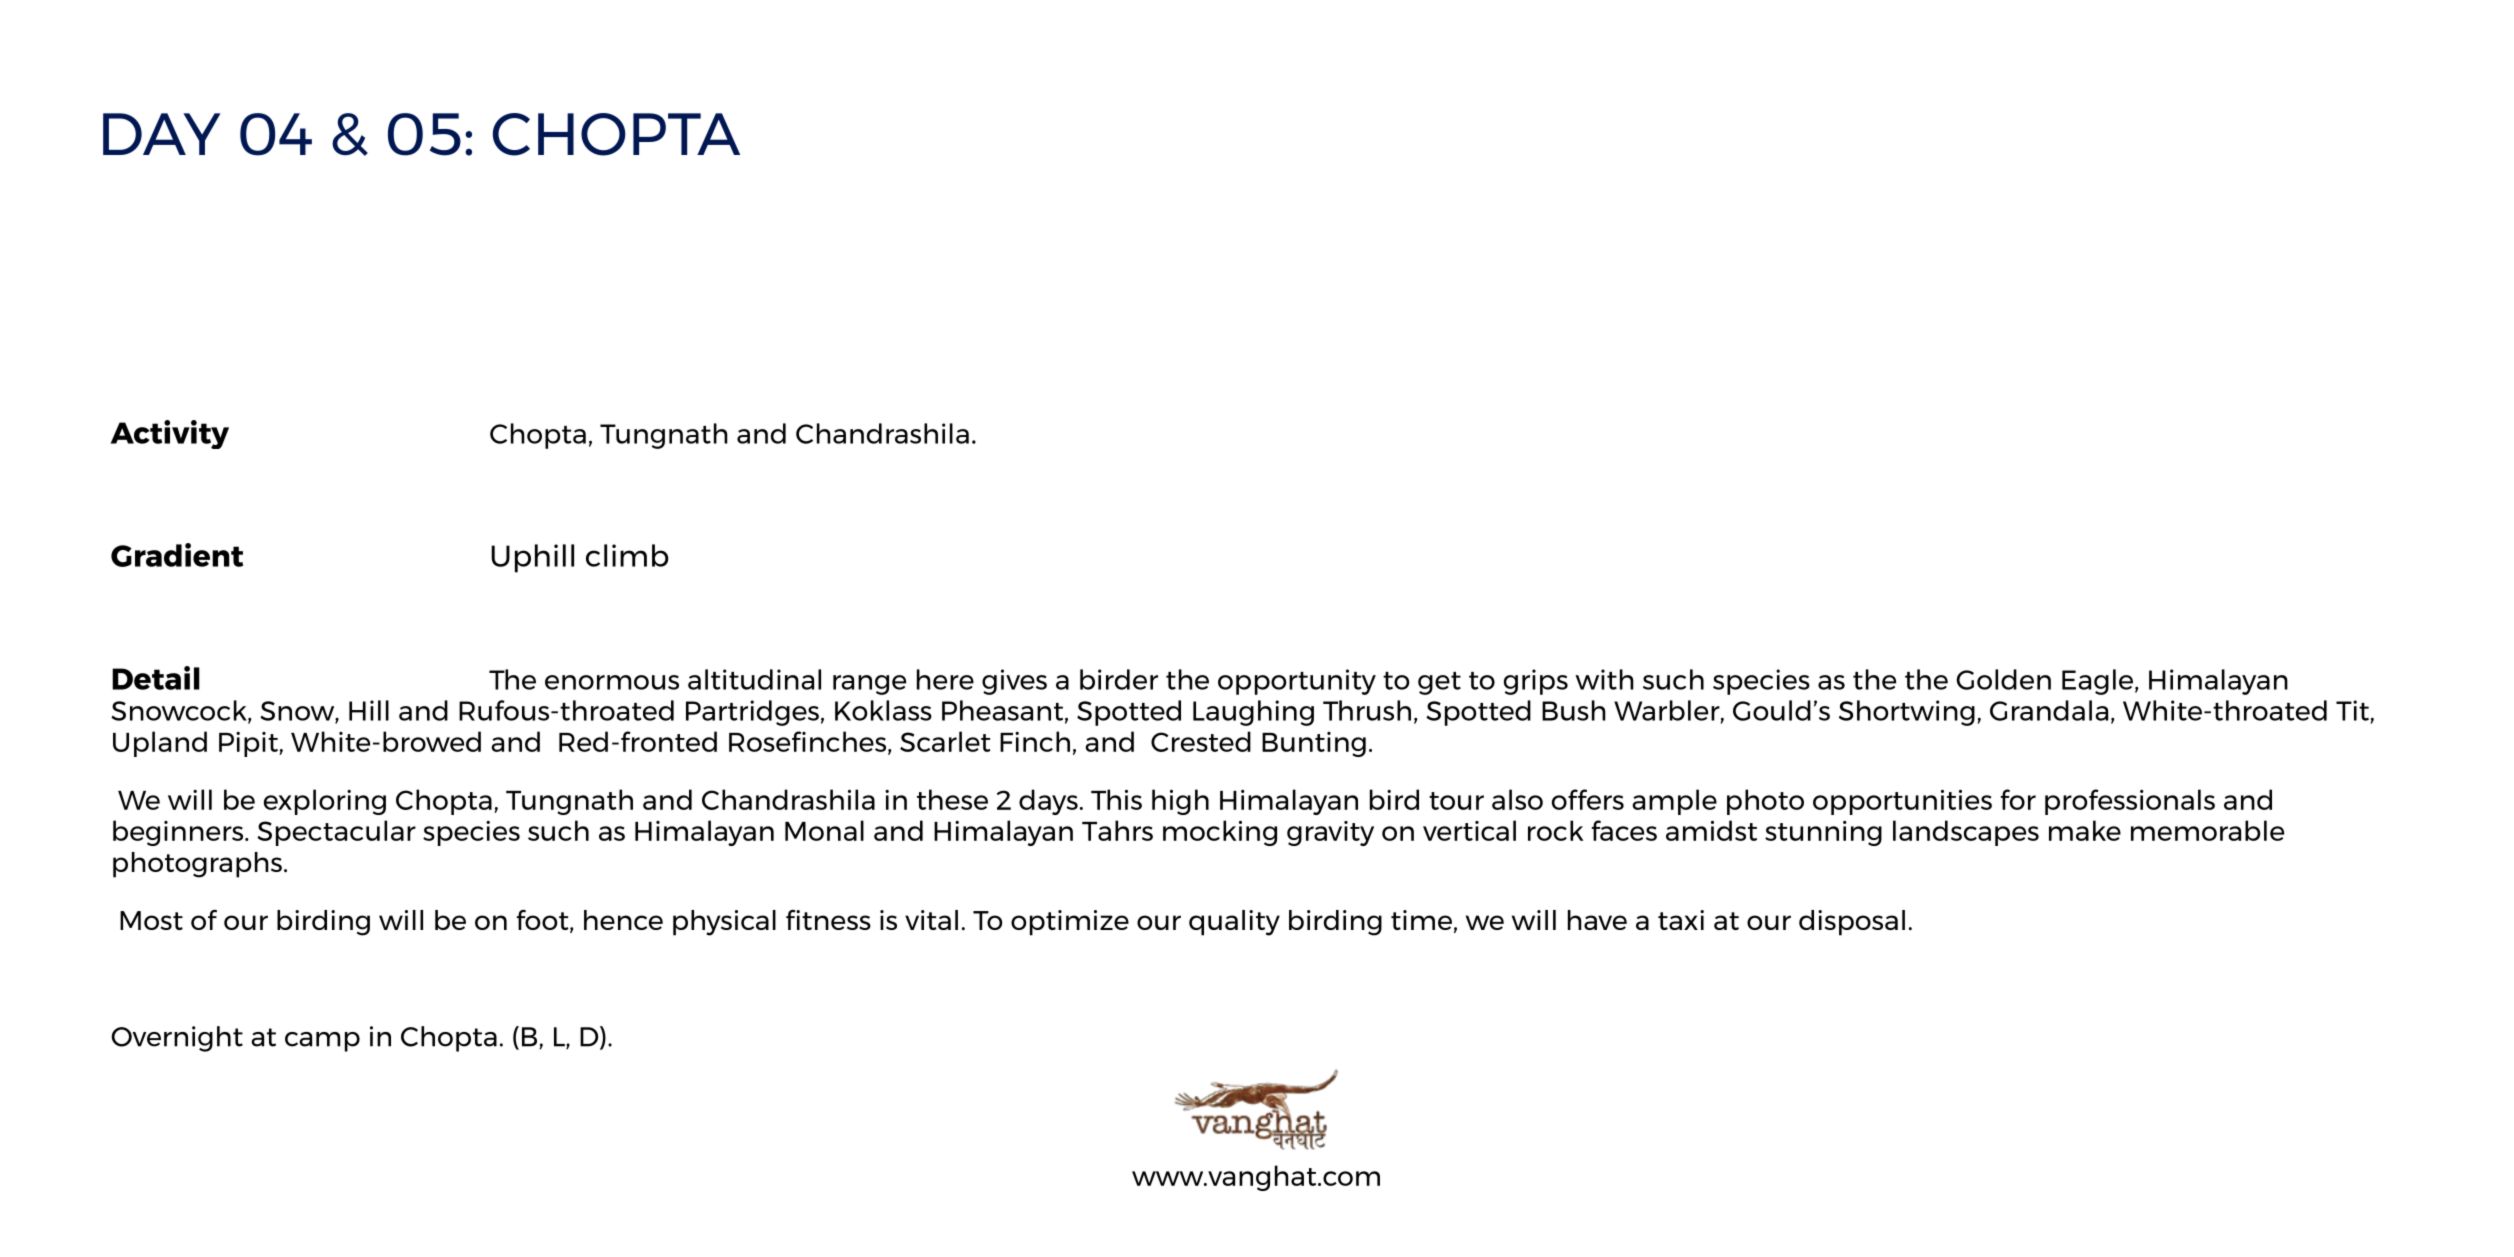 Image resolution: width=2514 pixels, height=1257 pixels. I want to click on quality, so click(1234, 923).
